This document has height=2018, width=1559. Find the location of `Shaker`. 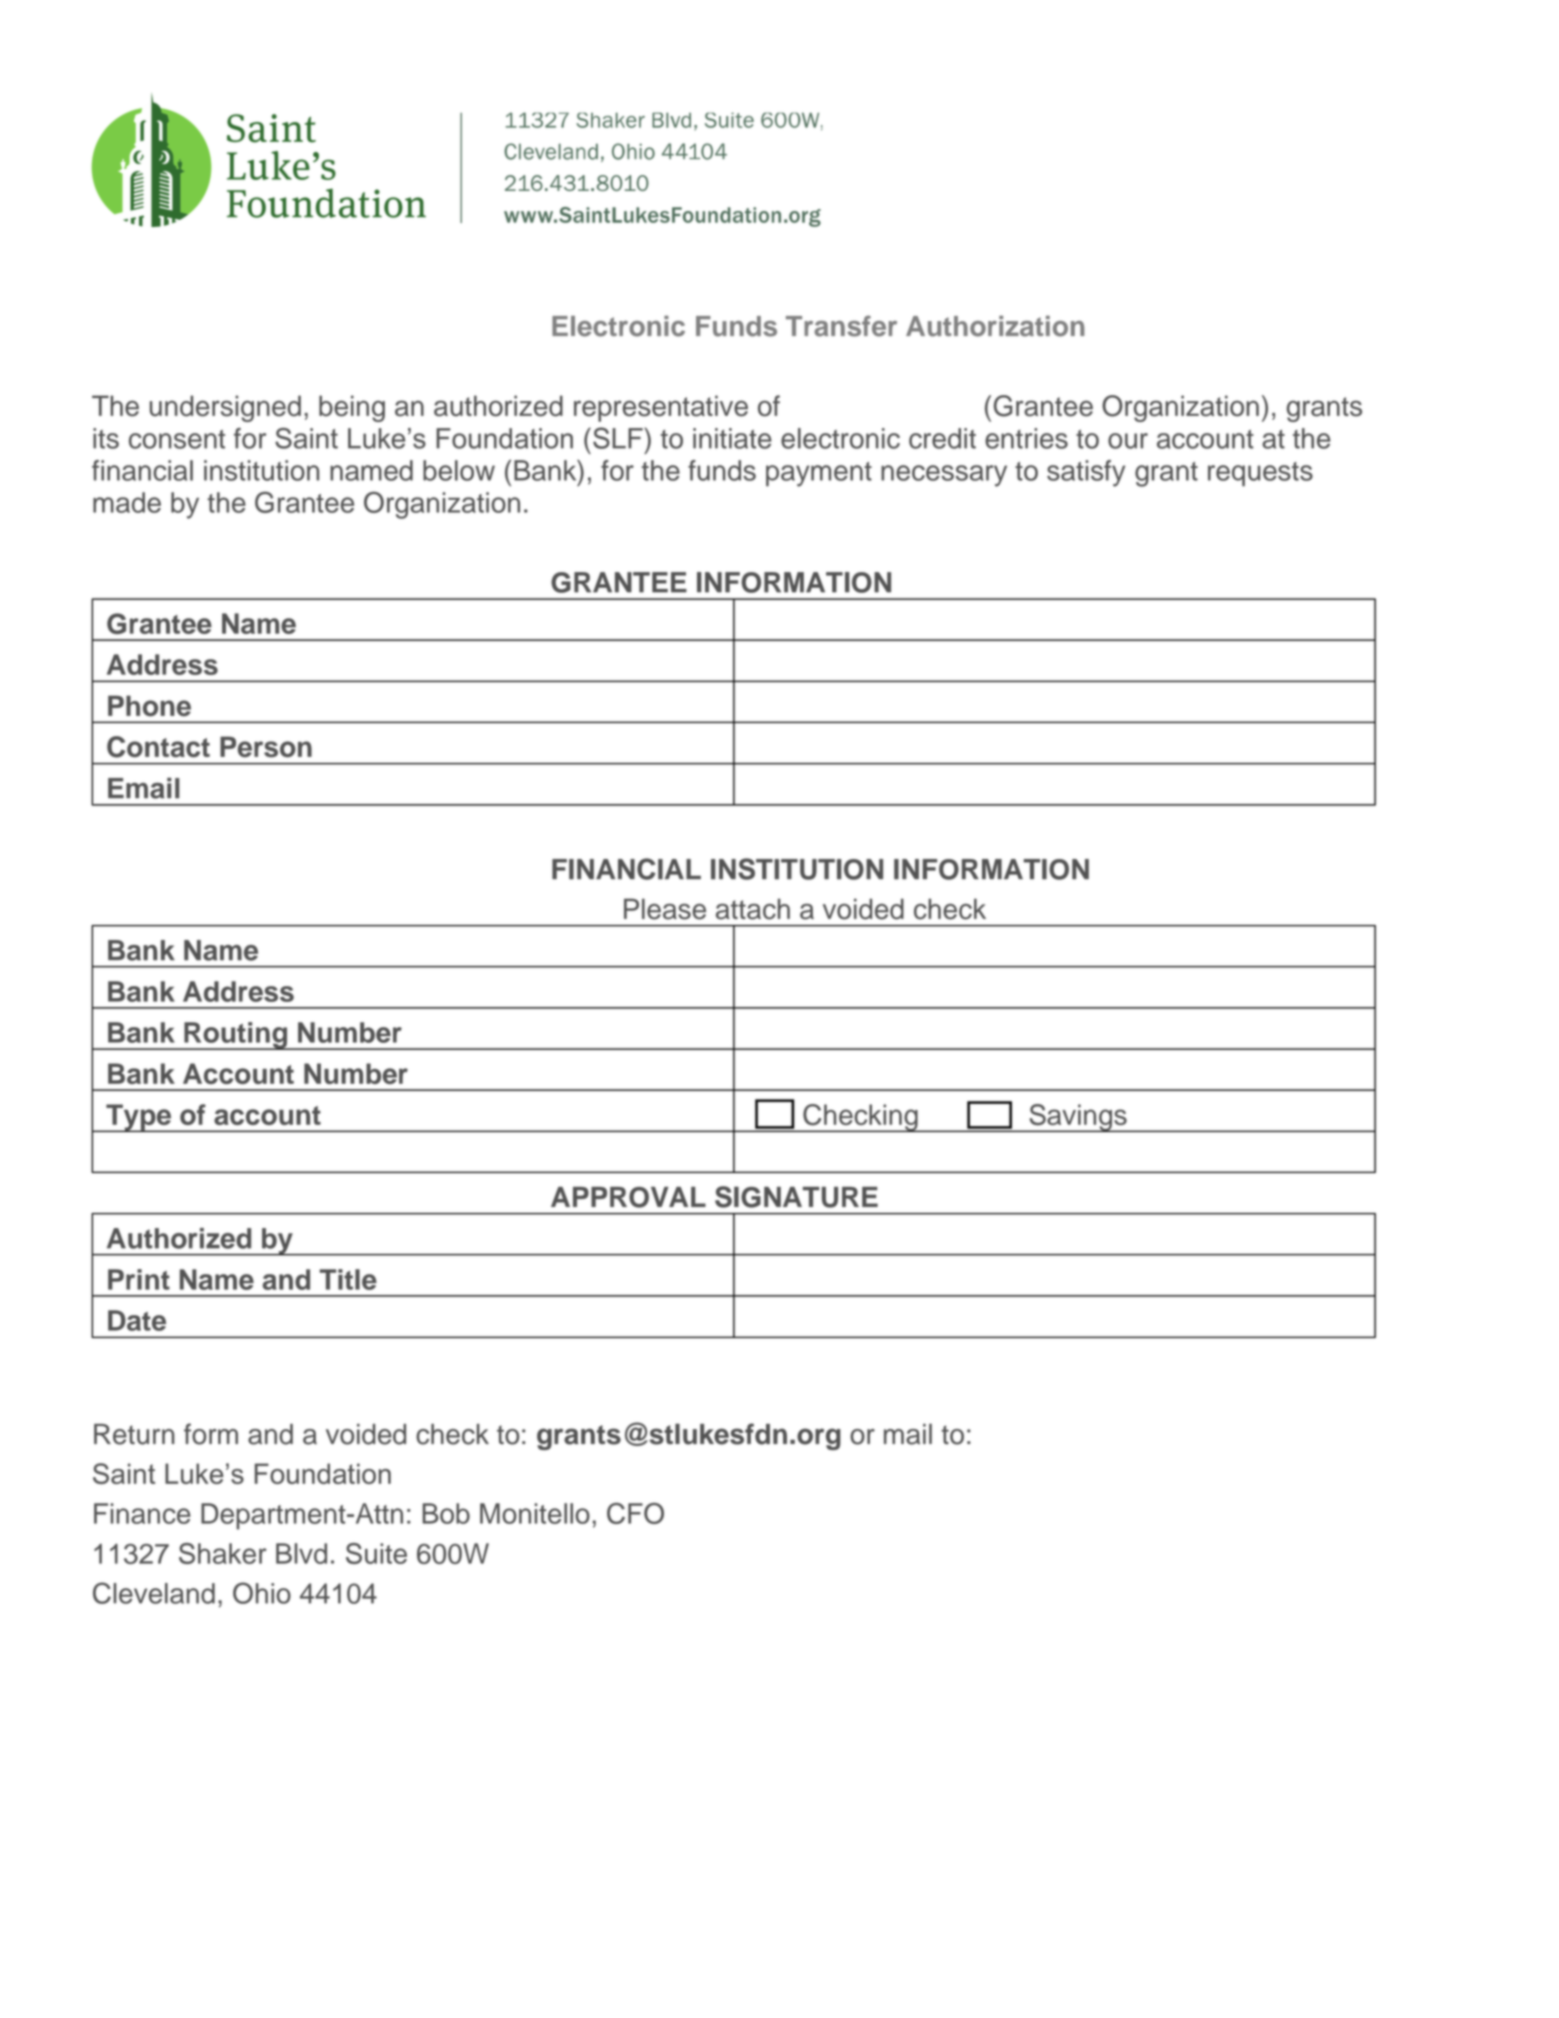

Shaker is located at coordinates (223, 1553).
